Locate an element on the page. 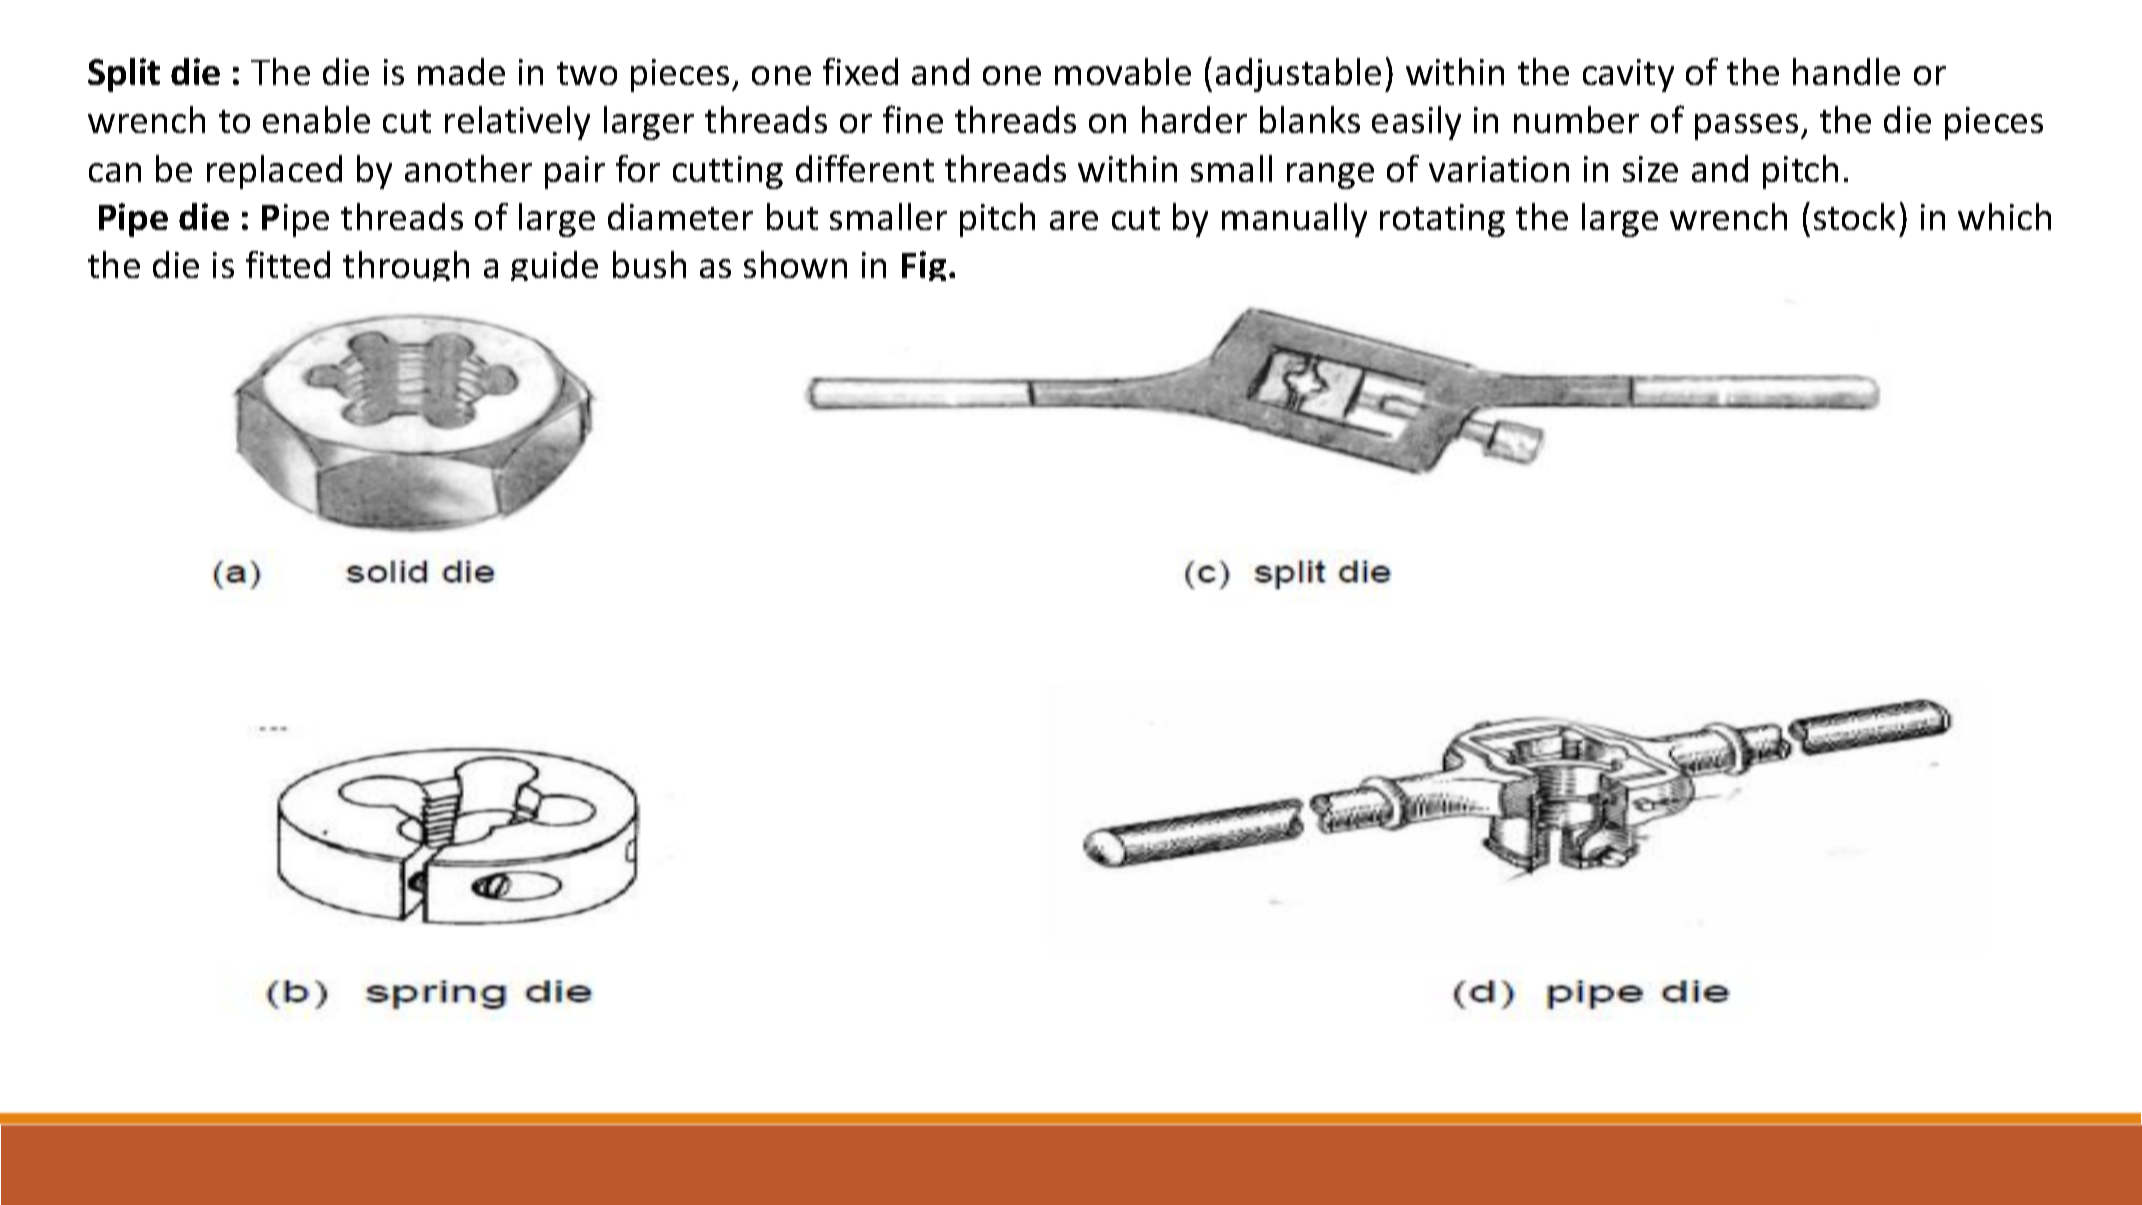 This image has width=2142, height=1205. fitted is located at coordinates (288, 264).
